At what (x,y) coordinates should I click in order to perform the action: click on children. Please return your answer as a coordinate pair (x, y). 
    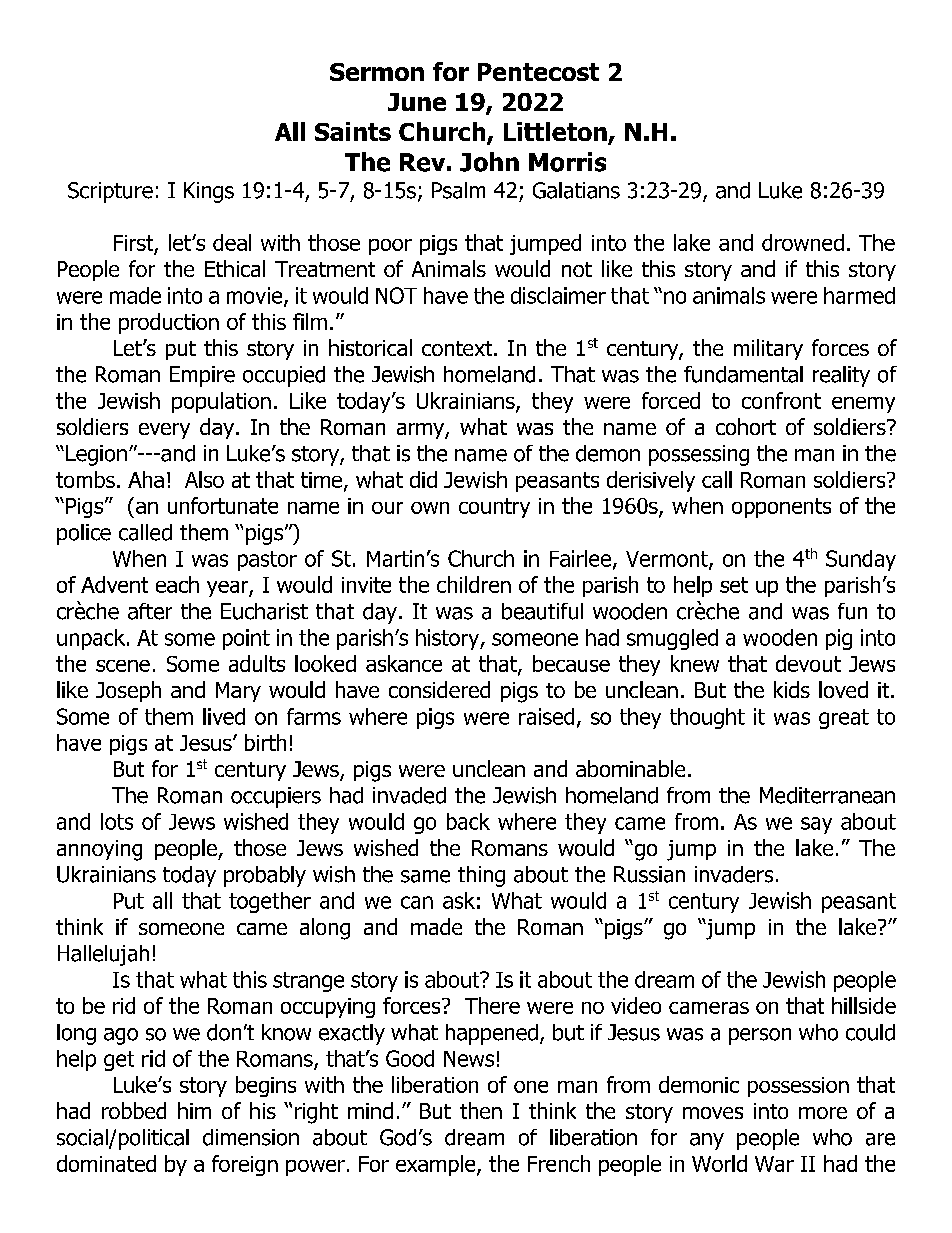
    Looking at the image, I should click on (474, 584).
